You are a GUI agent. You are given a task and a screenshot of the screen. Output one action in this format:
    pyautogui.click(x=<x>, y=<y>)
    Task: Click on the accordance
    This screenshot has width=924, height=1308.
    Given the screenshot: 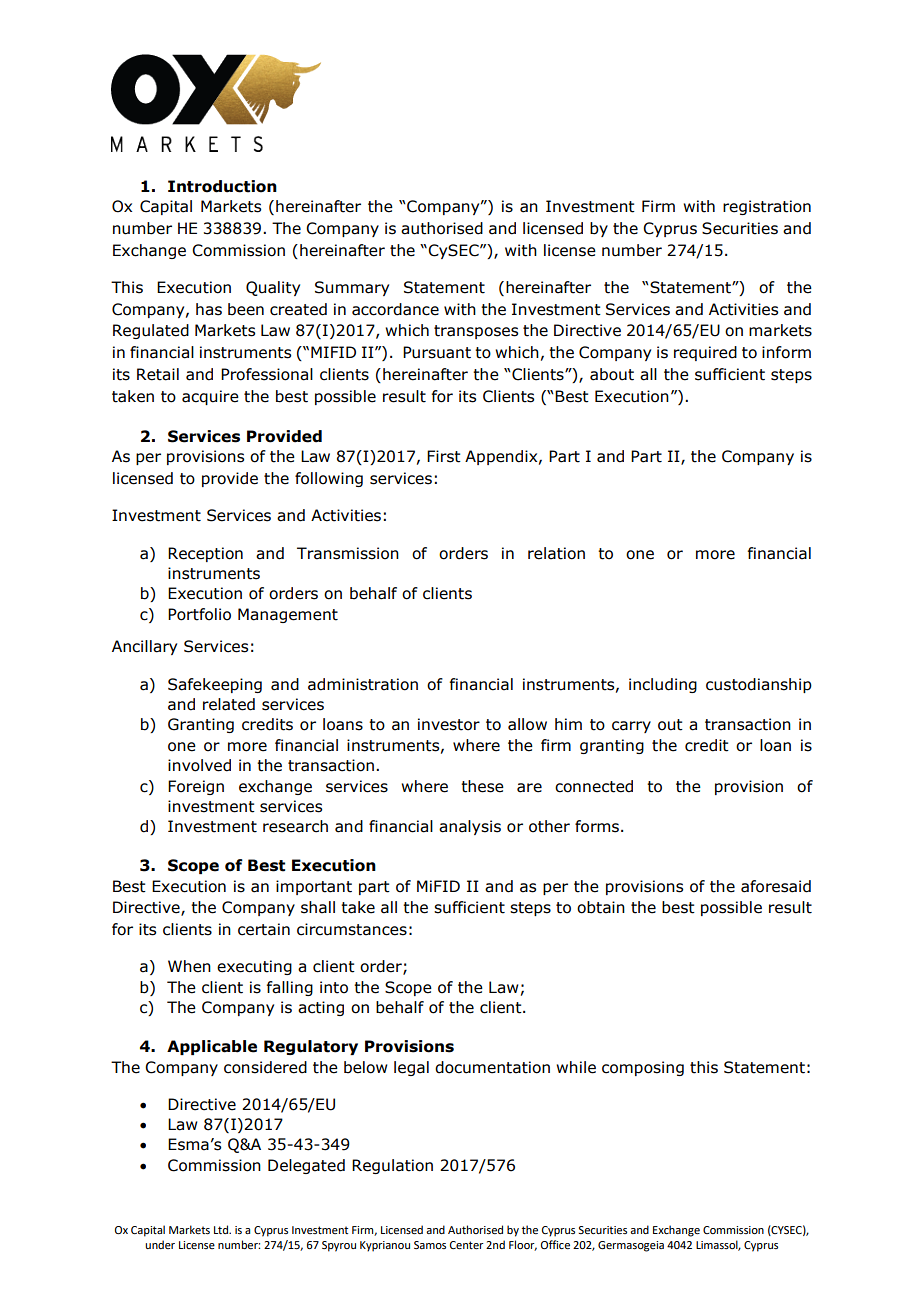 What is the action you would take?
    pyautogui.click(x=395, y=309)
